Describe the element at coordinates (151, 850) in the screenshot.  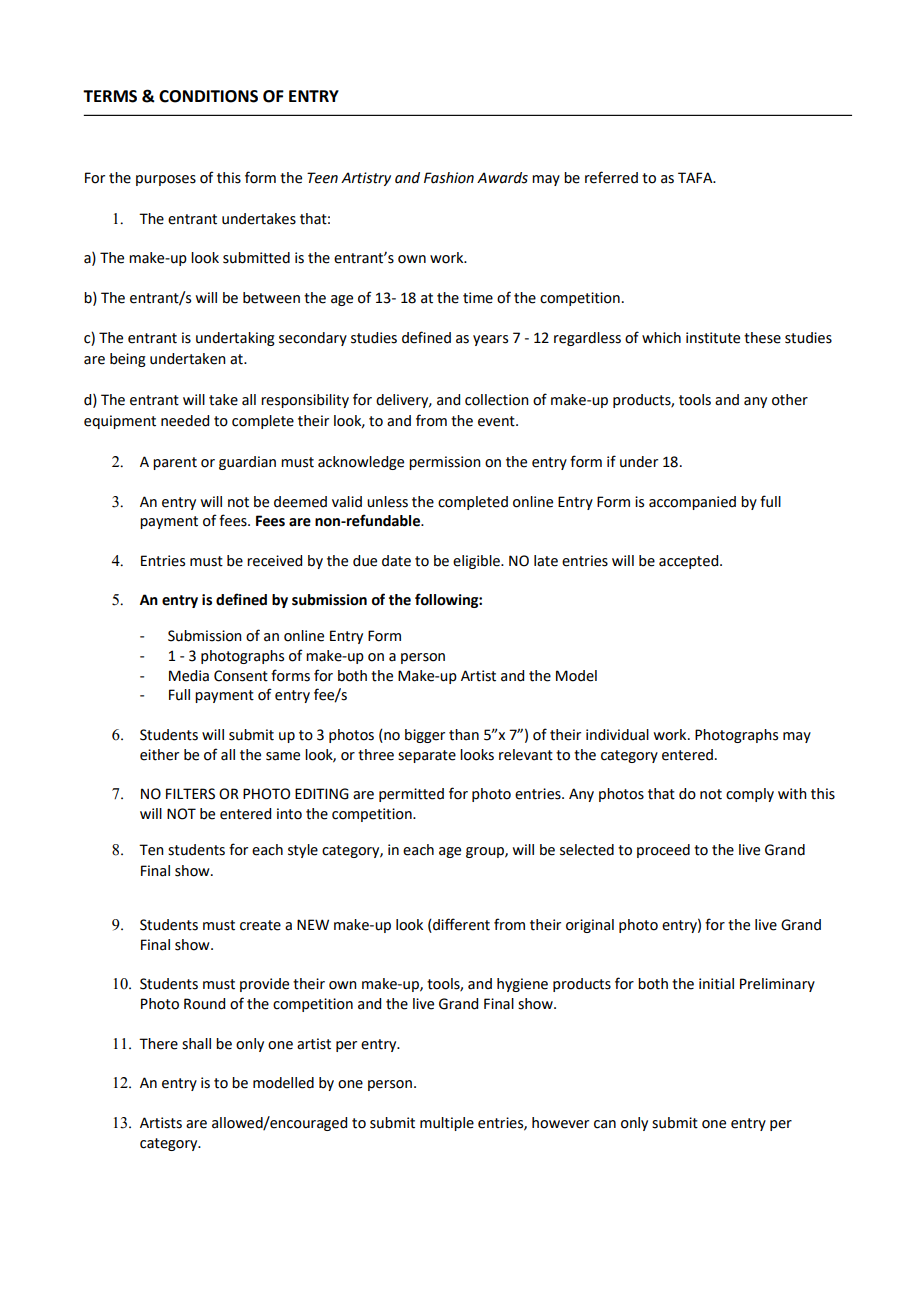
I see `Ten` at that location.
